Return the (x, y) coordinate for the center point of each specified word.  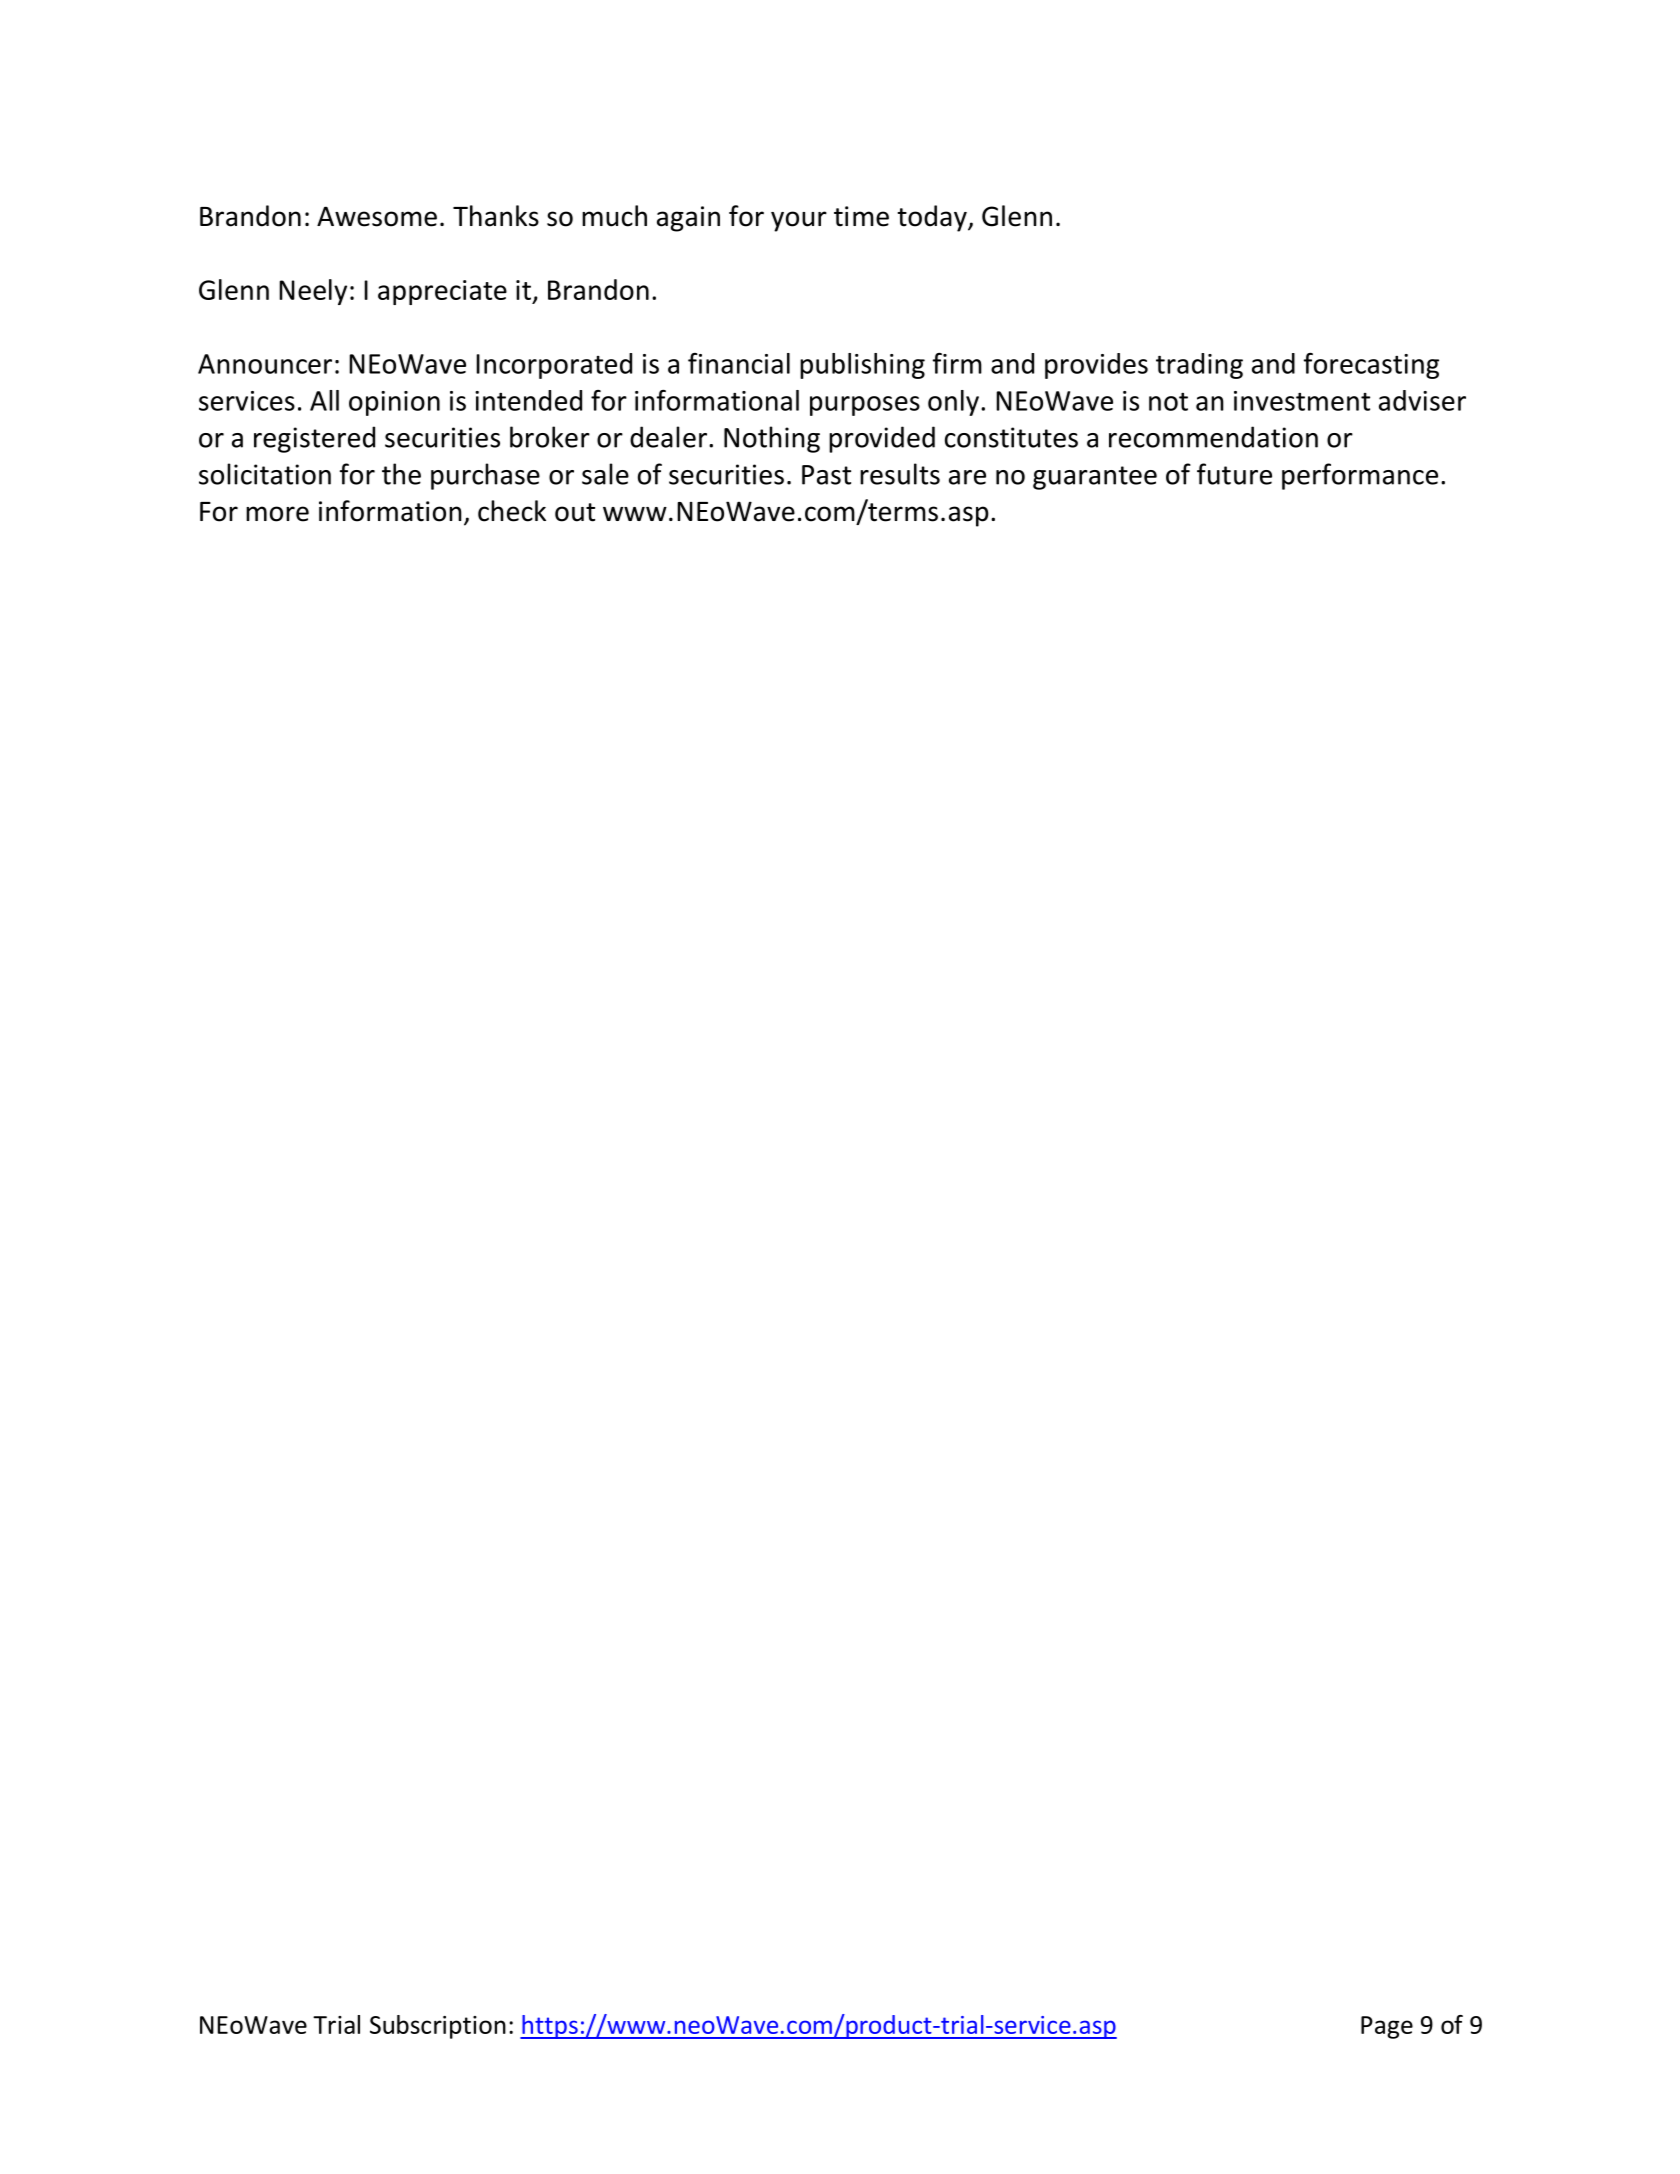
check (512, 511)
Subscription (438, 2027)
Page (1387, 2027)
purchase (485, 476)
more (277, 514)
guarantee (1095, 478)
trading (1199, 366)
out (575, 512)
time (861, 216)
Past (826, 475)
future (1234, 474)
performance (1360, 476)
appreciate (442, 292)
